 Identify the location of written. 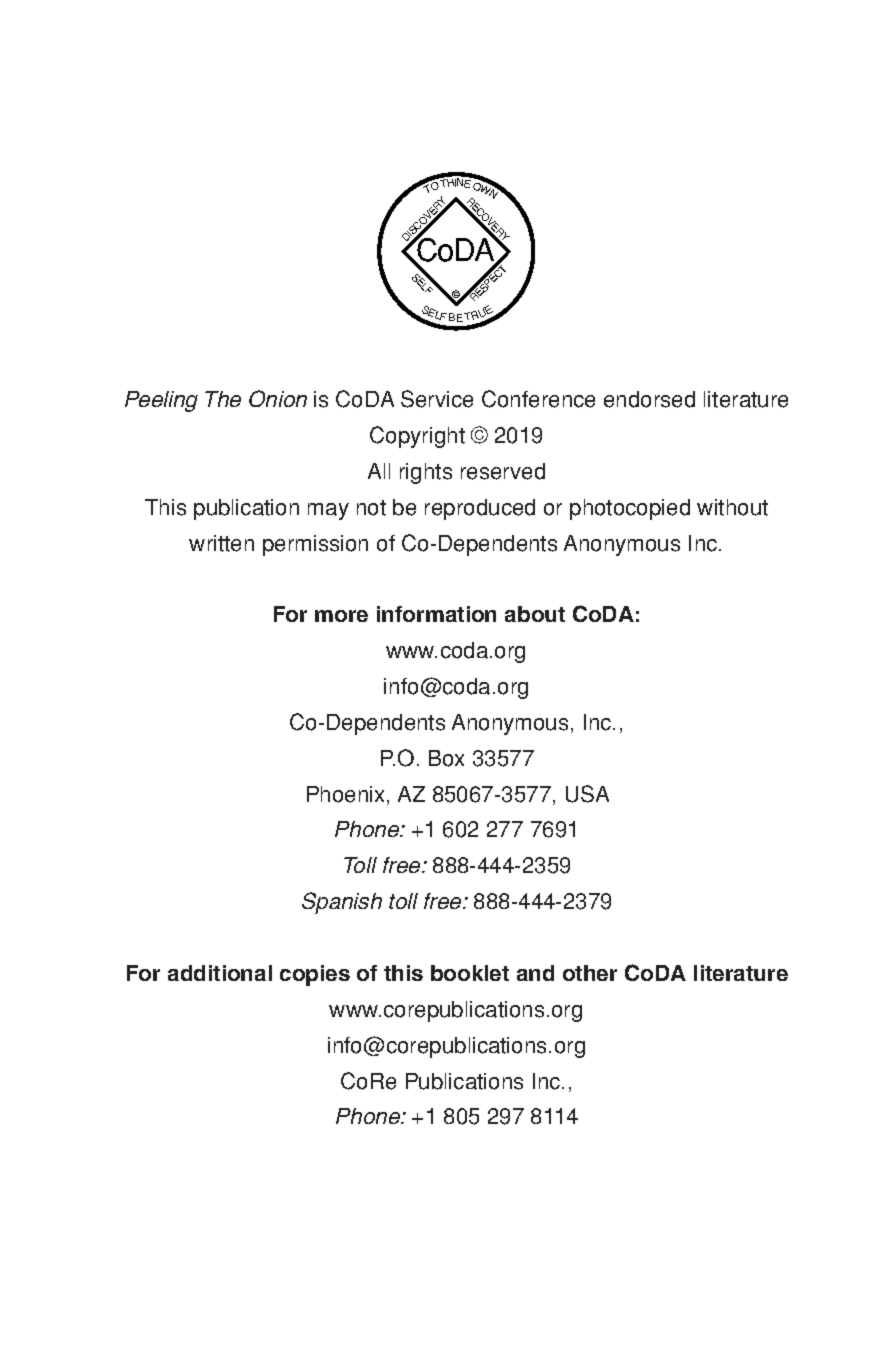
(221, 543).
